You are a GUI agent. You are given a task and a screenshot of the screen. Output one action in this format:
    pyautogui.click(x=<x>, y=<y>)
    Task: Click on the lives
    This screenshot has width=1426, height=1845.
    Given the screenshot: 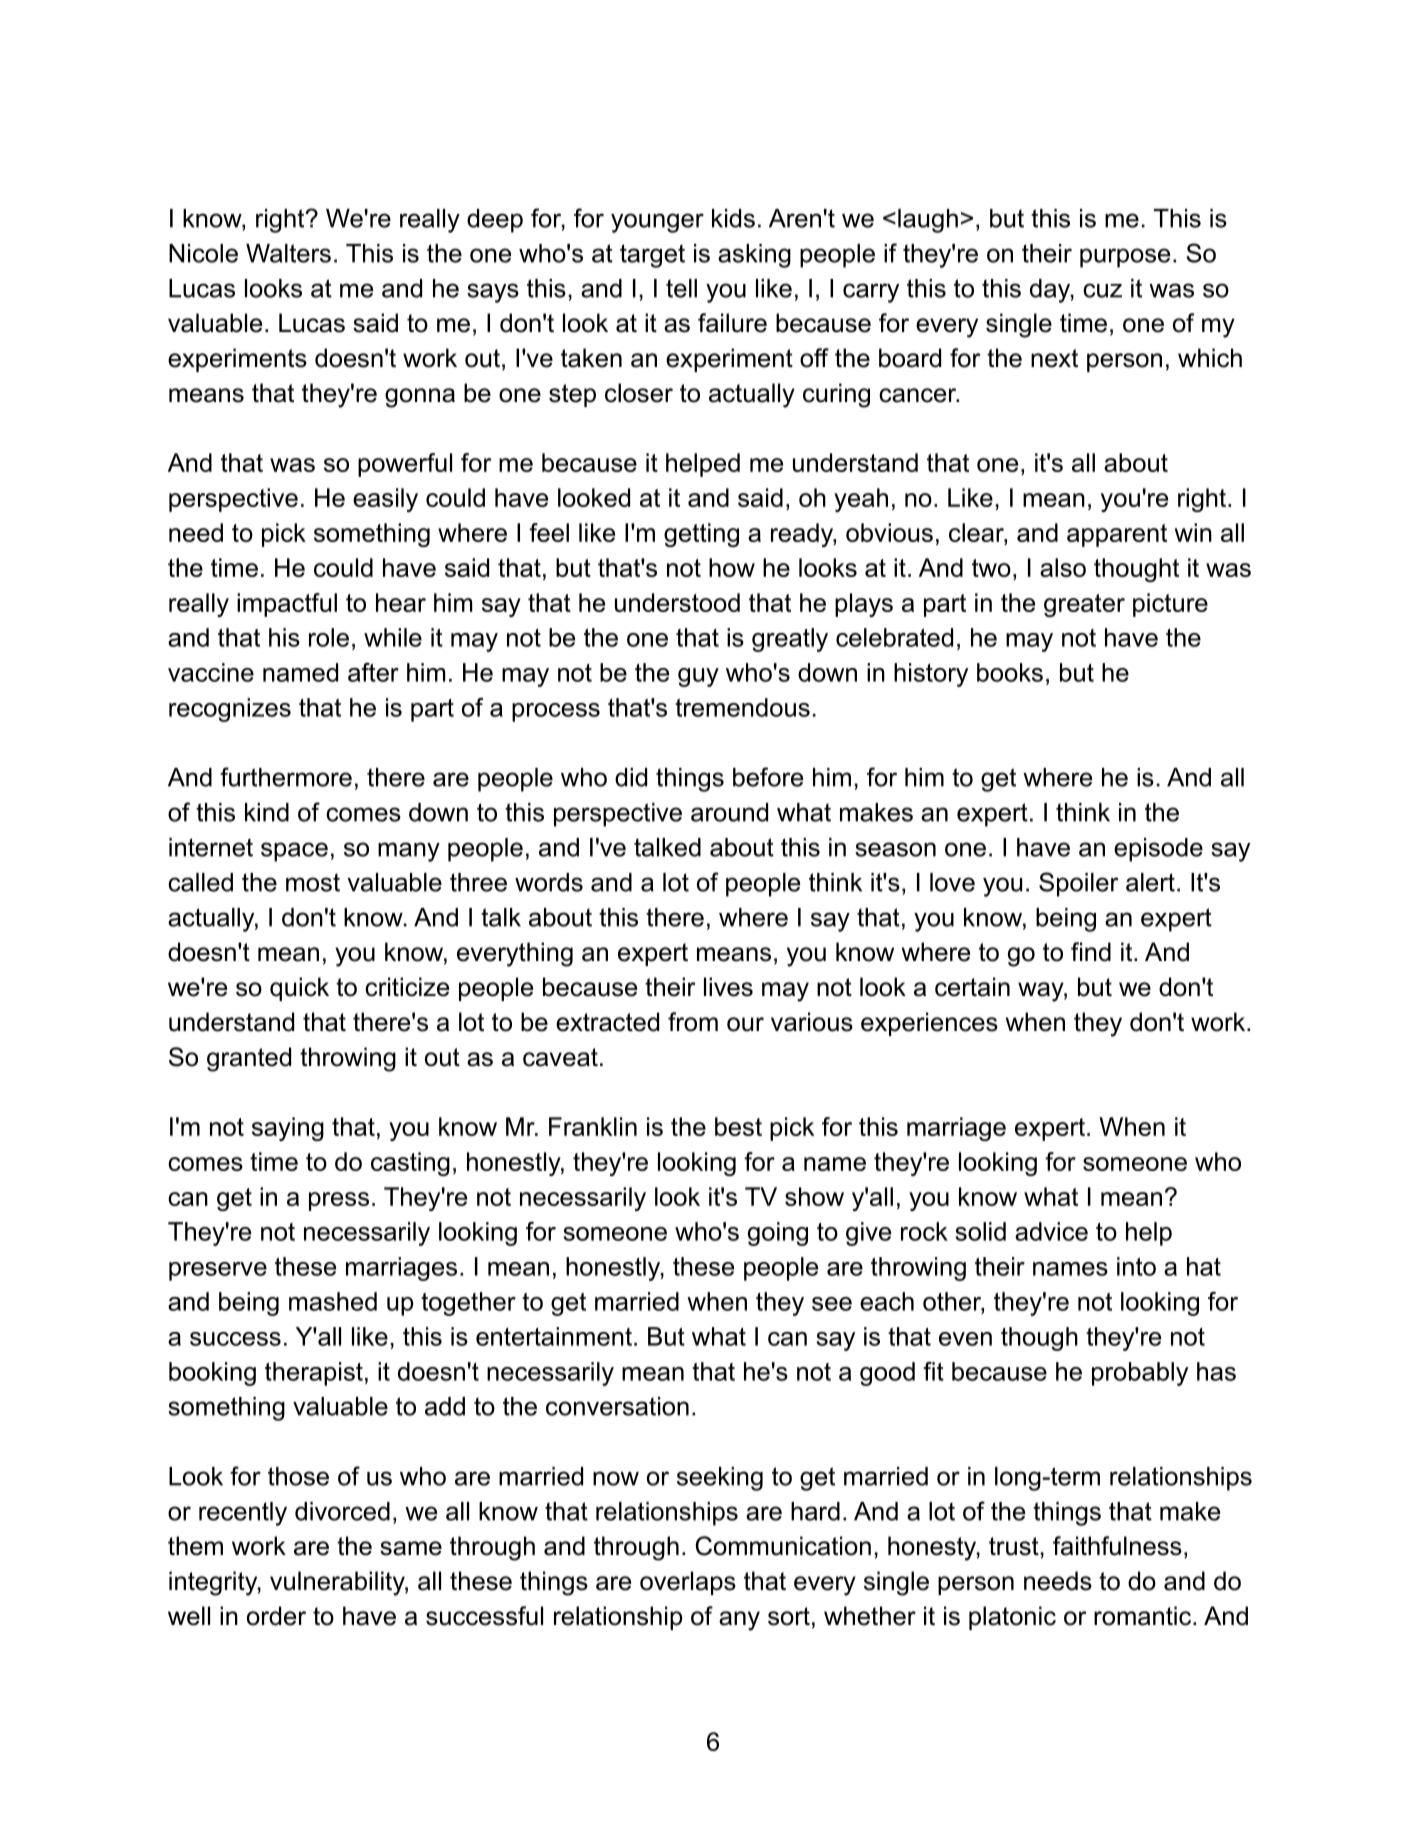 What is the action you would take?
    pyautogui.click(x=728, y=987)
